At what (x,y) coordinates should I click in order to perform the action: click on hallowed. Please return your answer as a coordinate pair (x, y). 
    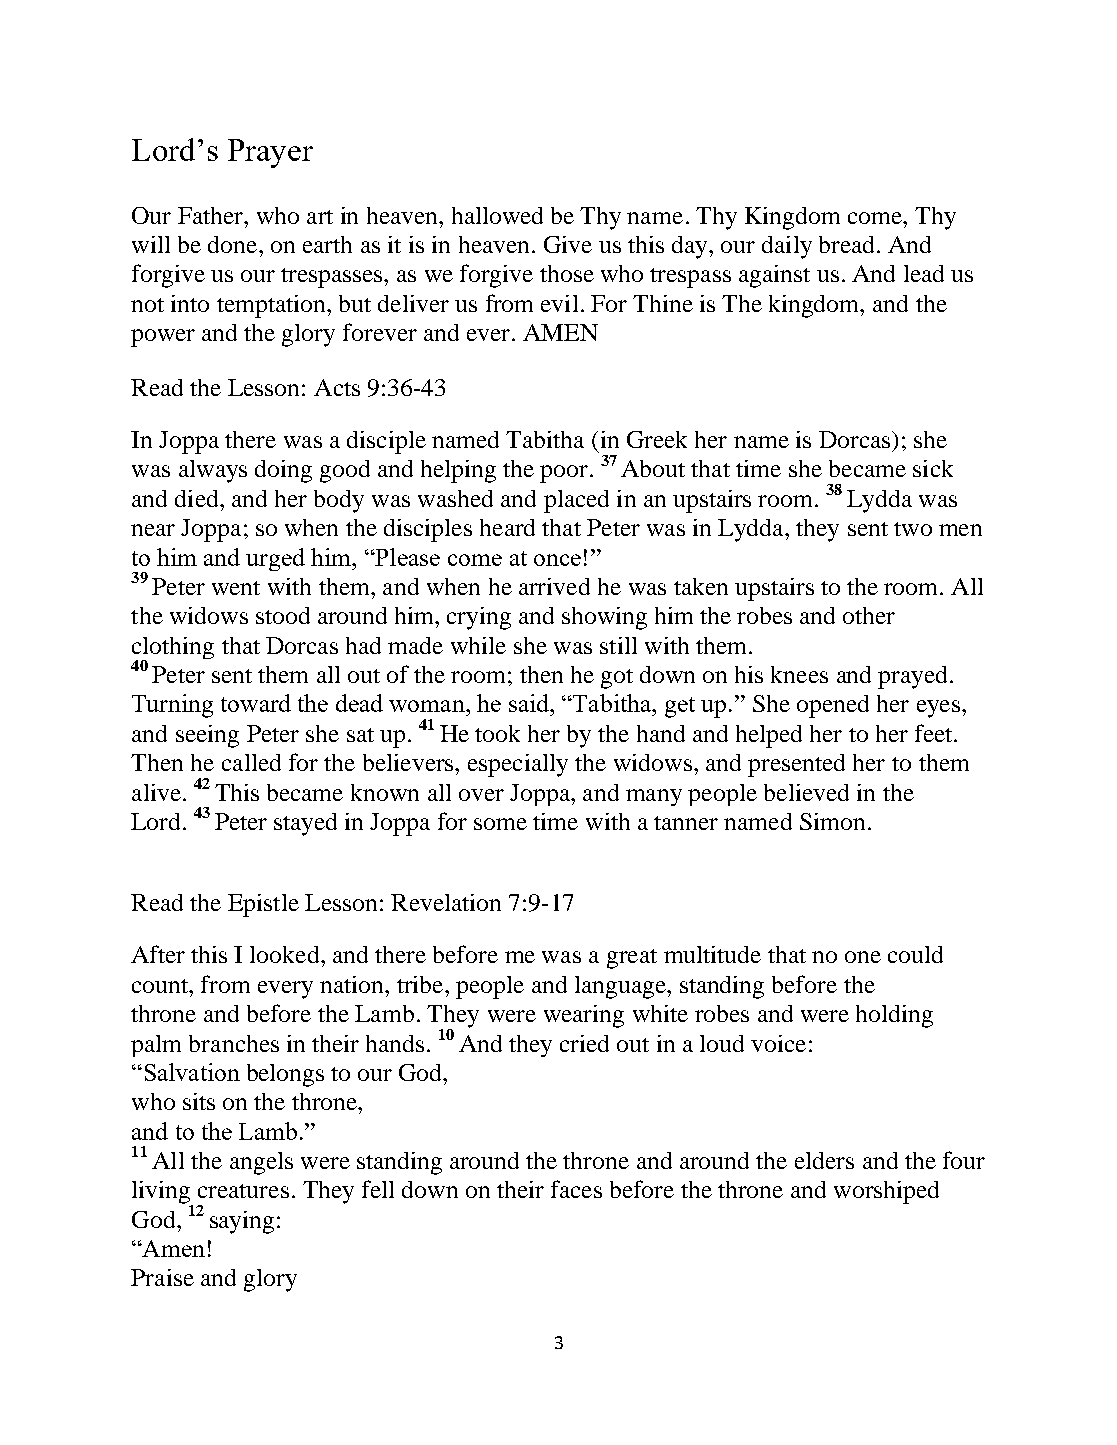
    Looking at the image, I should click on (497, 215).
